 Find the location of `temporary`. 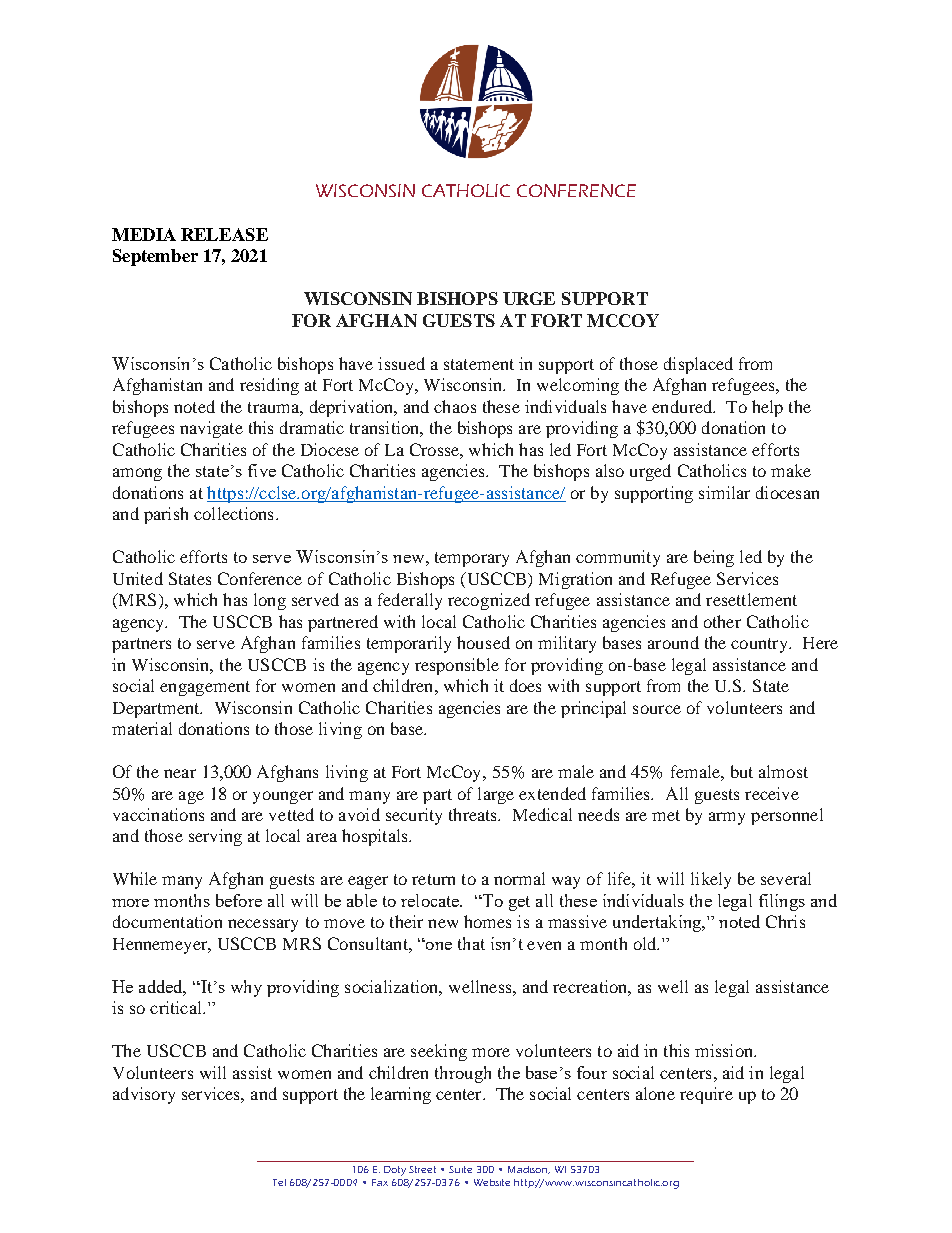

temporary is located at coordinates (472, 559).
